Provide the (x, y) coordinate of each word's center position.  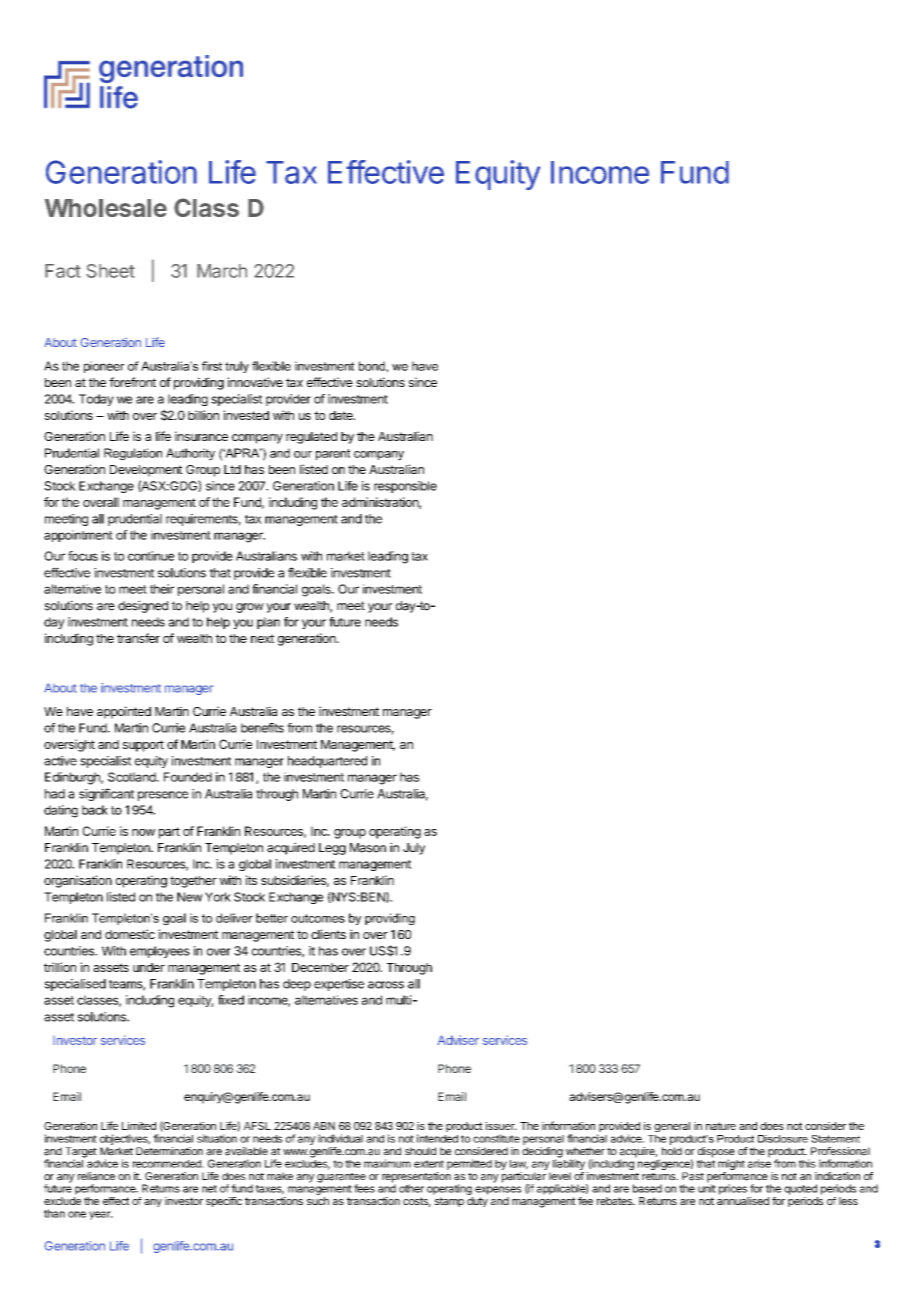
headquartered (327, 762)
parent (333, 454)
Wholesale (106, 208)
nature (721, 1126)
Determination (169, 1151)
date (342, 415)
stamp (449, 1202)
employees (160, 952)
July (414, 849)
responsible (405, 487)
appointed (124, 712)
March (222, 271)
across (386, 985)
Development (146, 471)
